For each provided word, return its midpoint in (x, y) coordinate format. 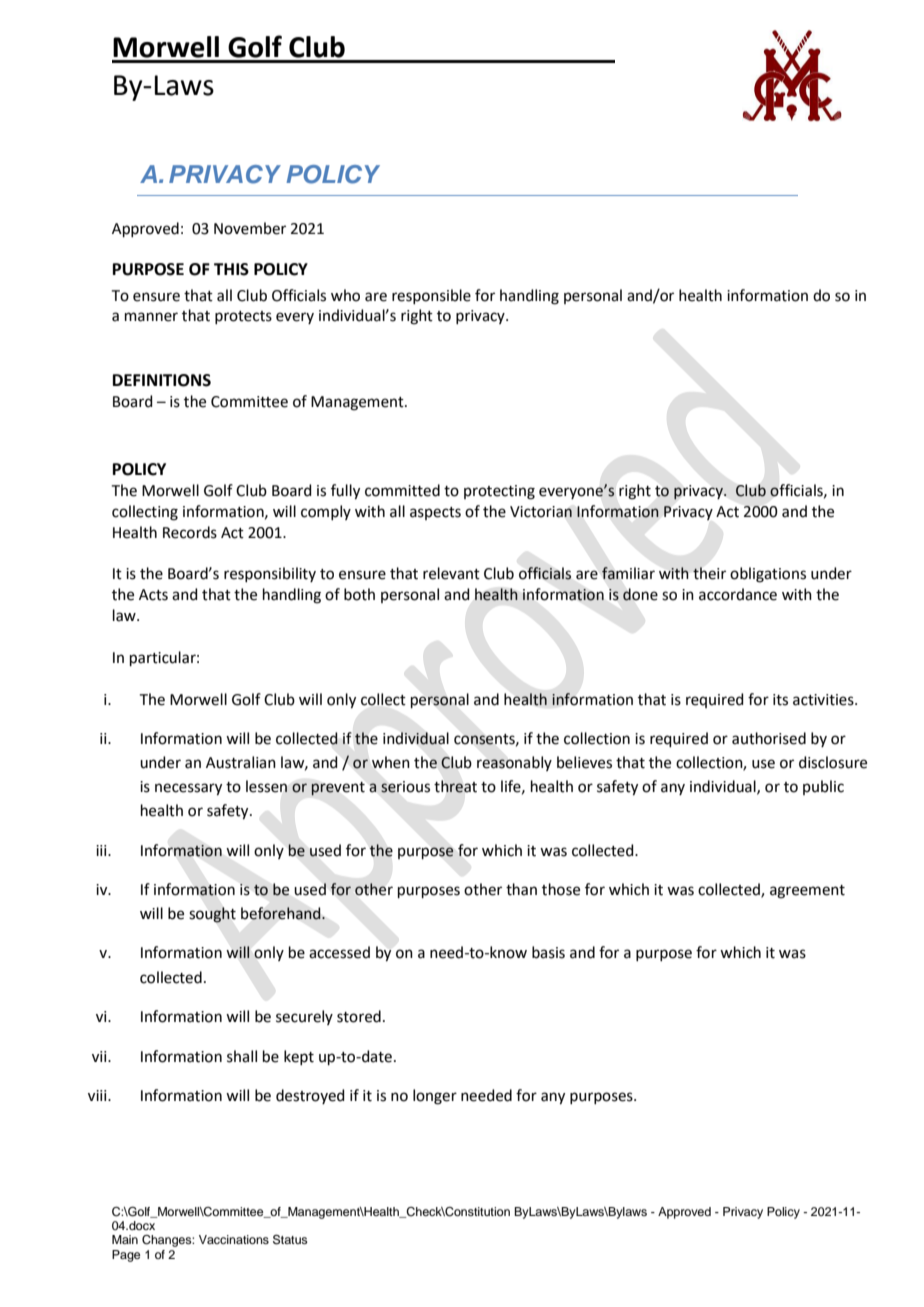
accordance (738, 594)
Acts (153, 595)
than (521, 889)
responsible (431, 296)
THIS (231, 269)
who (345, 295)
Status (290, 1240)
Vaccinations (234, 1239)
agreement (807, 892)
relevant (451, 573)
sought (212, 915)
